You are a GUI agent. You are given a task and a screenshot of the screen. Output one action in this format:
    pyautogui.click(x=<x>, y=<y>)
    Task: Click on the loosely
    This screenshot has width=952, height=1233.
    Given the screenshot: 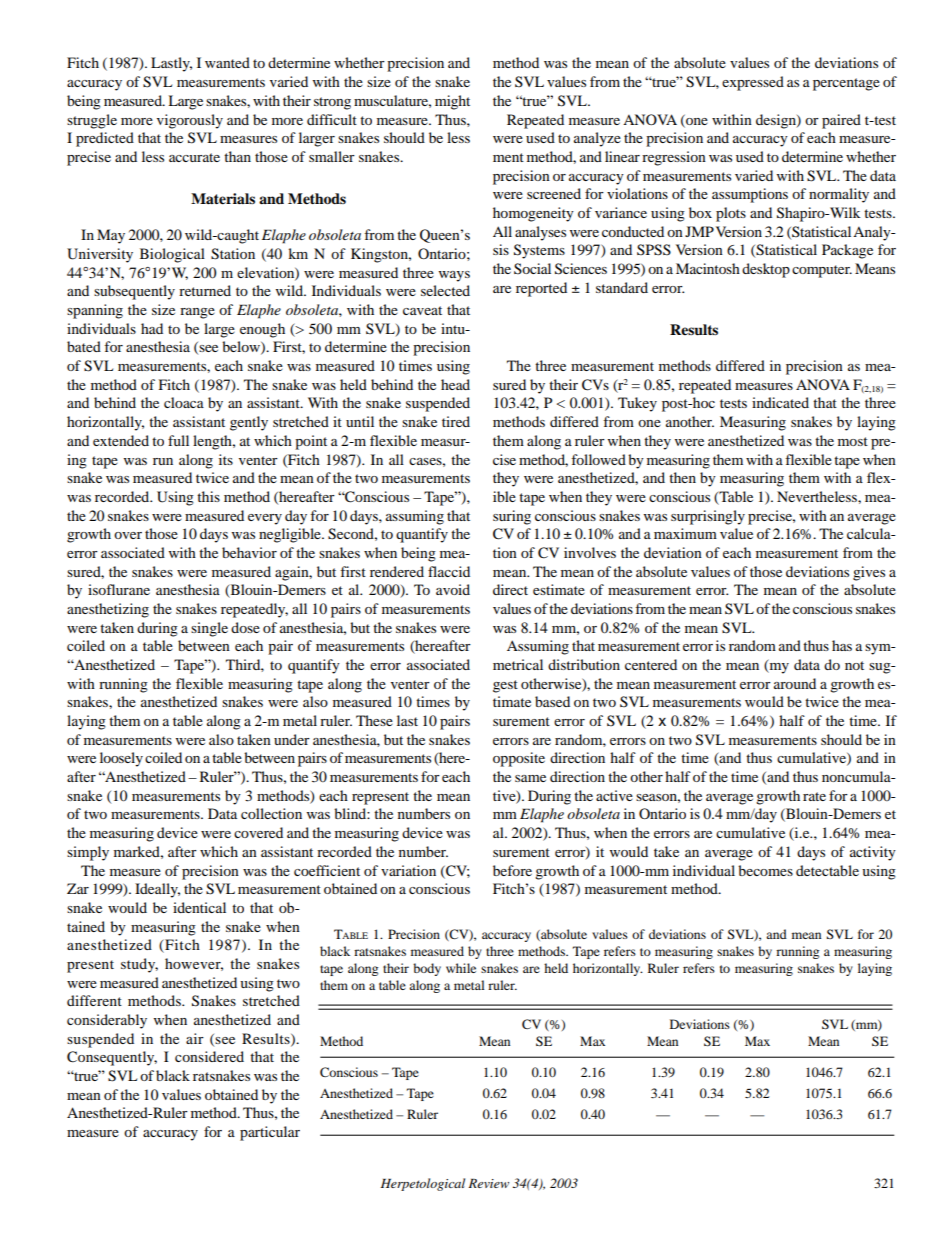 What is the action you would take?
    pyautogui.click(x=121, y=759)
